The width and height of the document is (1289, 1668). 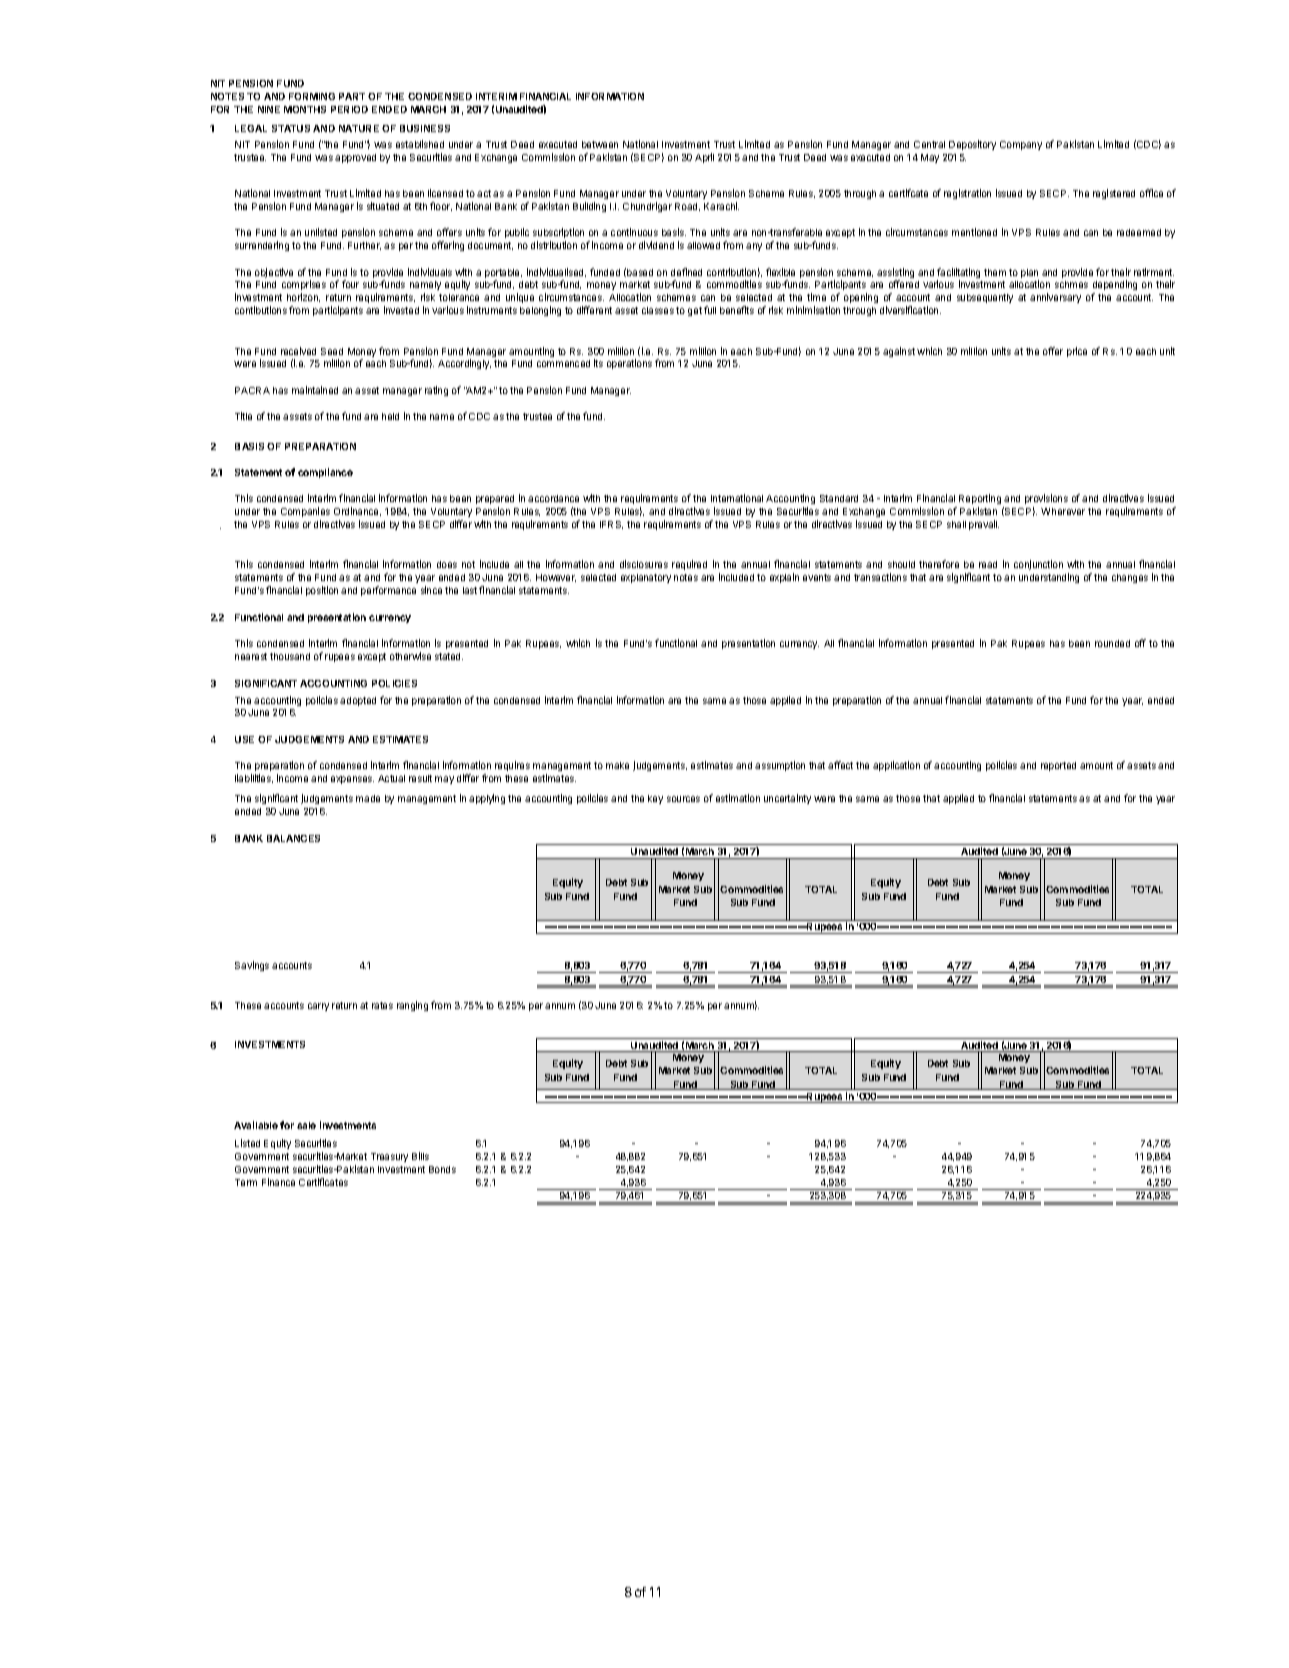 I want to click on Company, so click(x=1021, y=145).
